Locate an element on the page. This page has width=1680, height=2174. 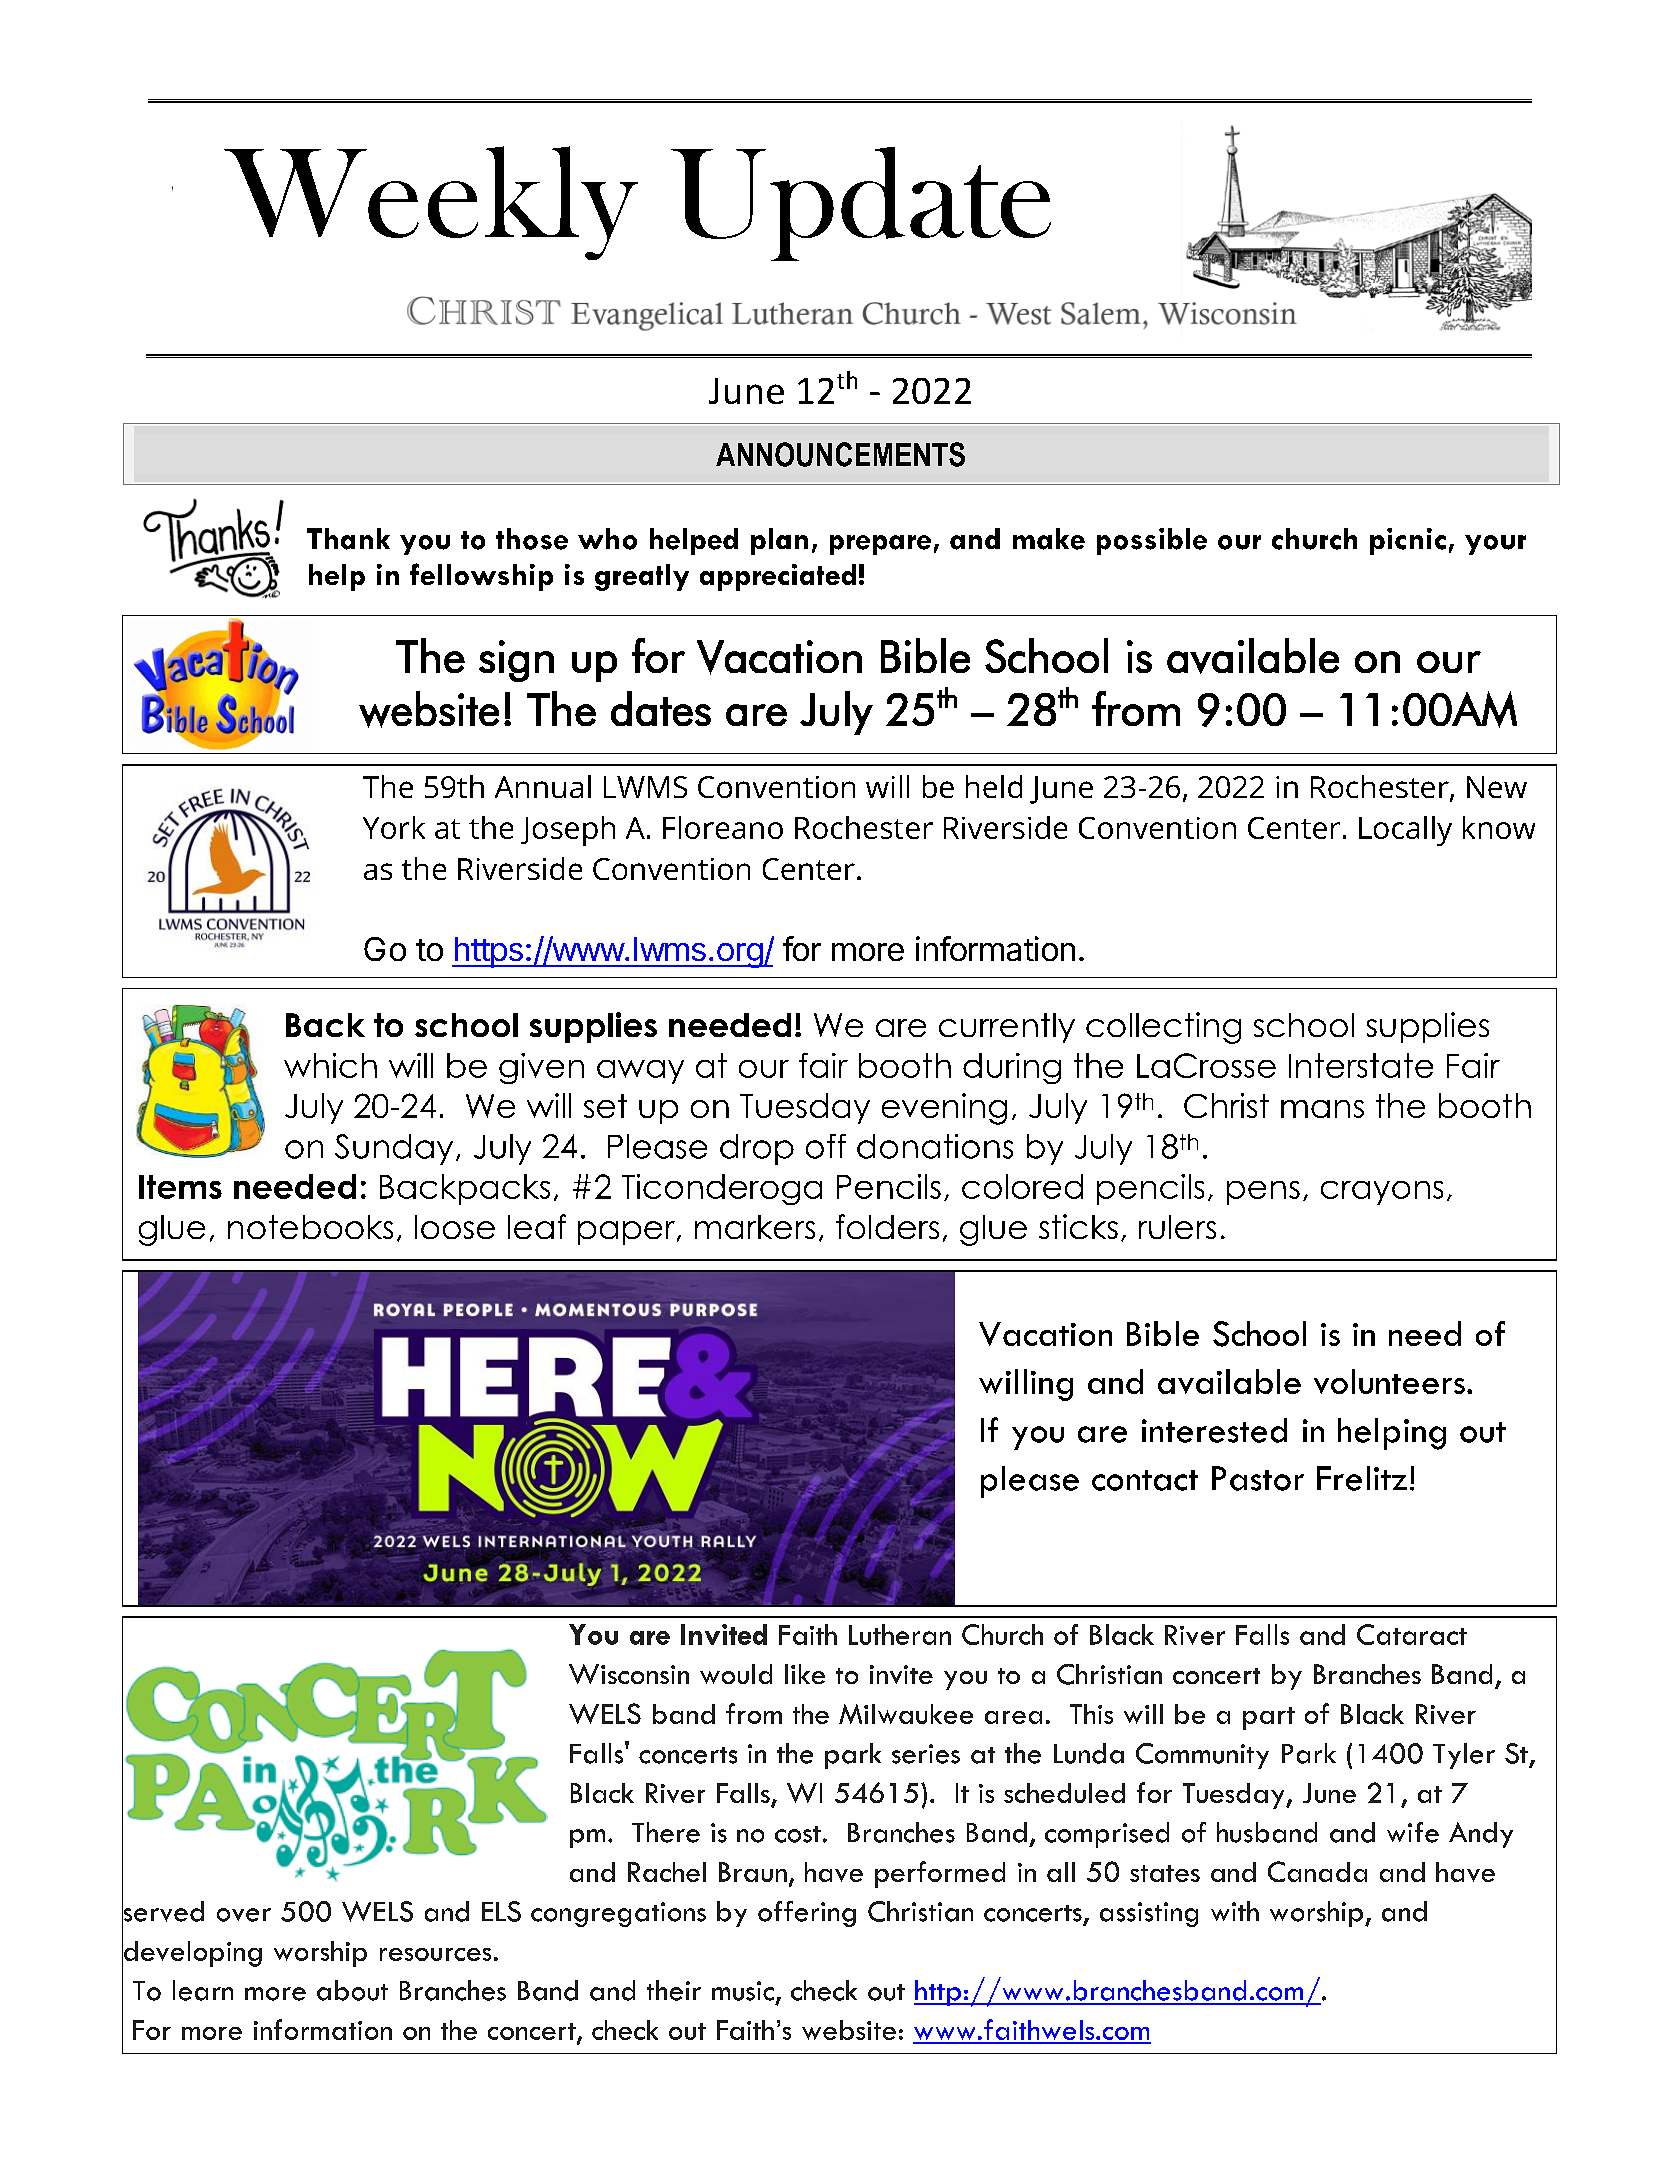
Locally is located at coordinates (1405, 831).
